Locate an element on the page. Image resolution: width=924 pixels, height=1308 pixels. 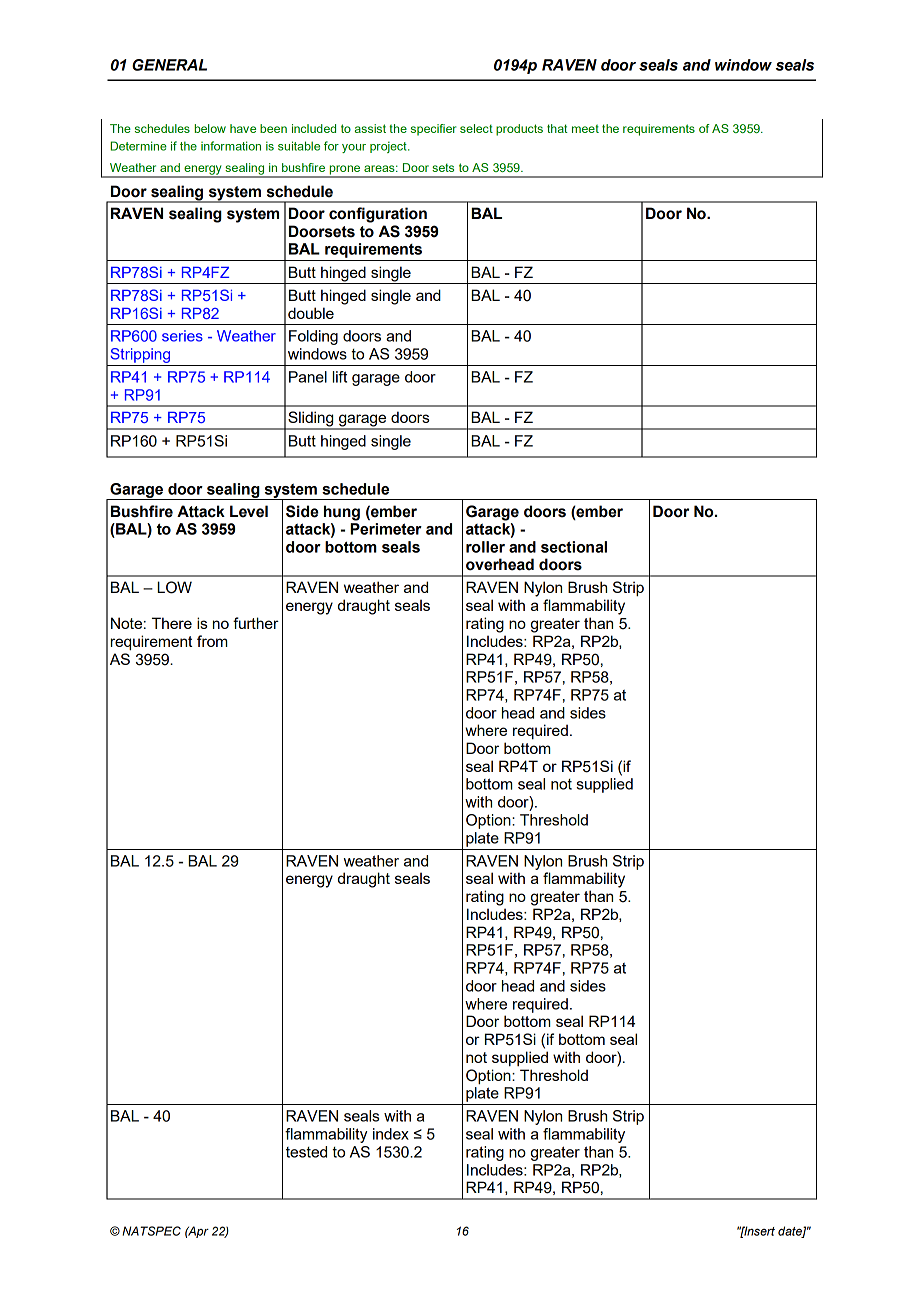
assist is located at coordinates (370, 128).
